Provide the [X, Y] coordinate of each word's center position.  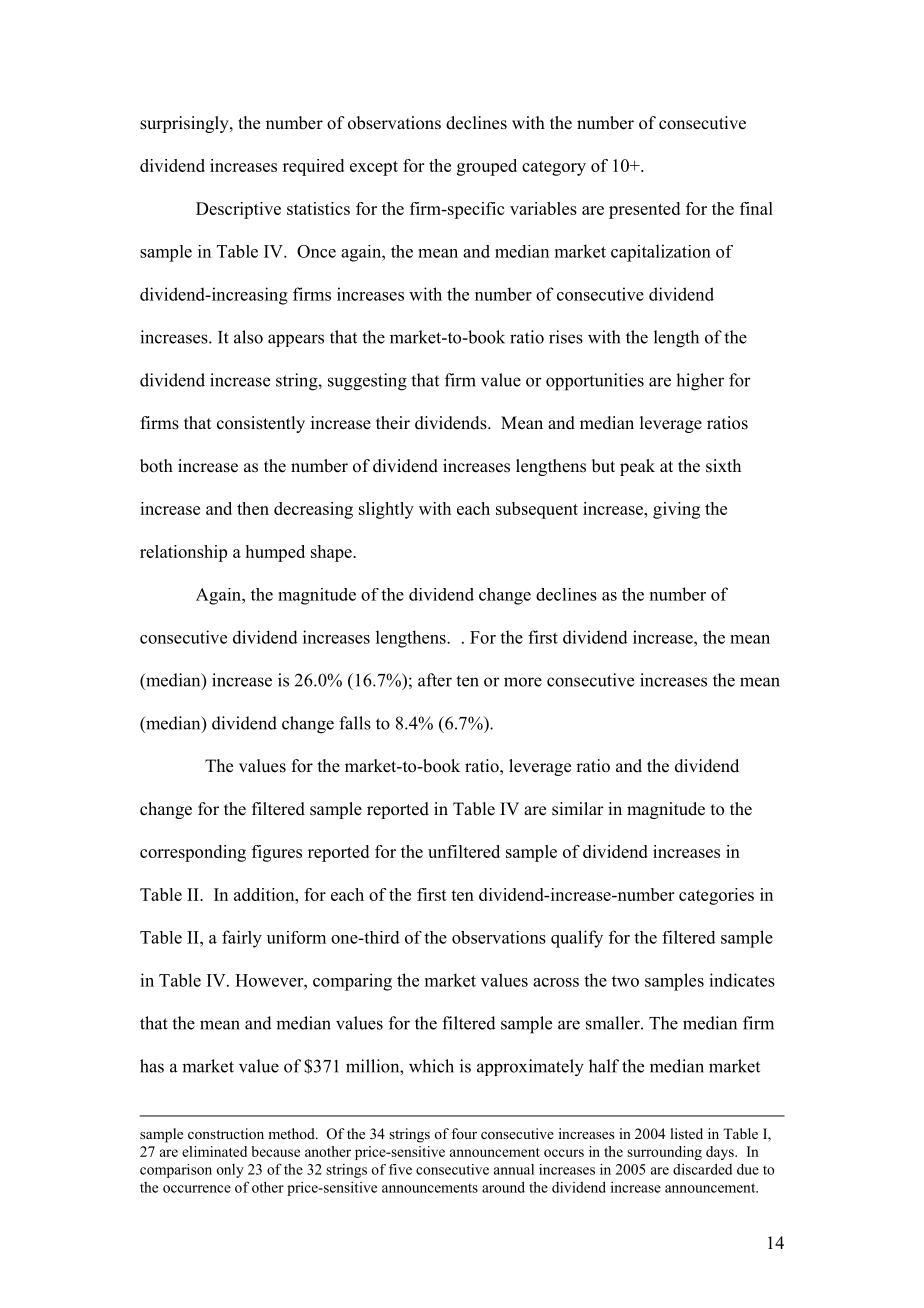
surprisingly [185, 124]
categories [716, 896]
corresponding [193, 853]
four [464, 1133]
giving [676, 510]
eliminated [214, 1151]
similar [578, 809]
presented [644, 210]
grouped [487, 167]
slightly [386, 510]
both [156, 466]
